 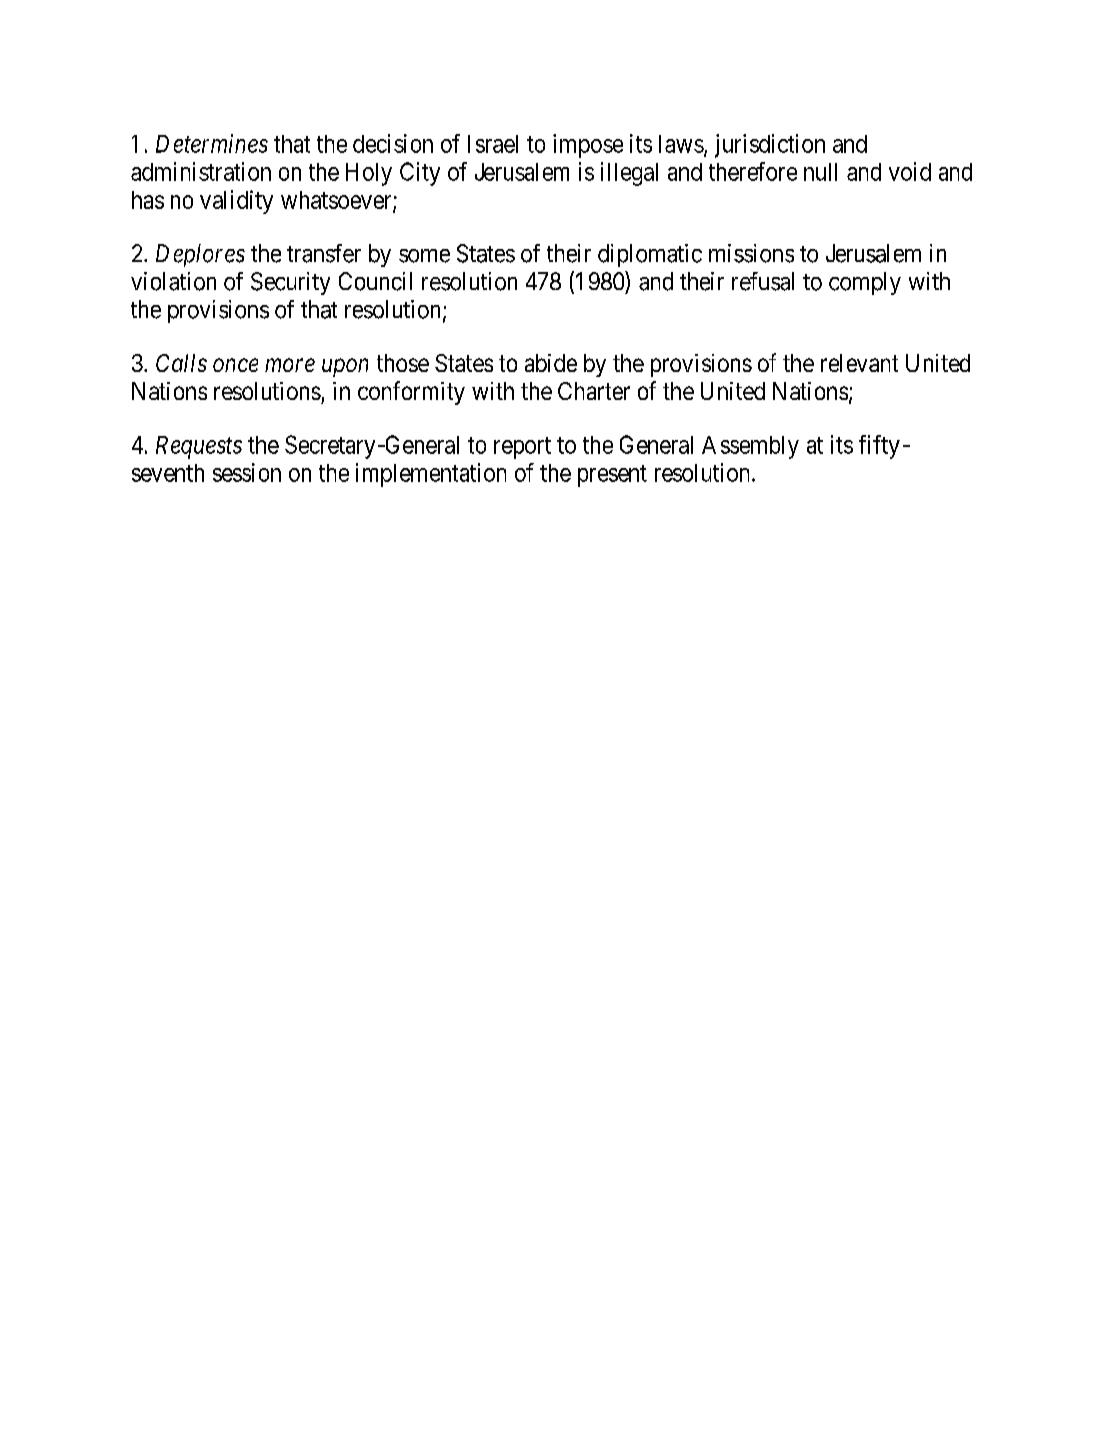 I want to click on Israel, so click(x=493, y=144).
